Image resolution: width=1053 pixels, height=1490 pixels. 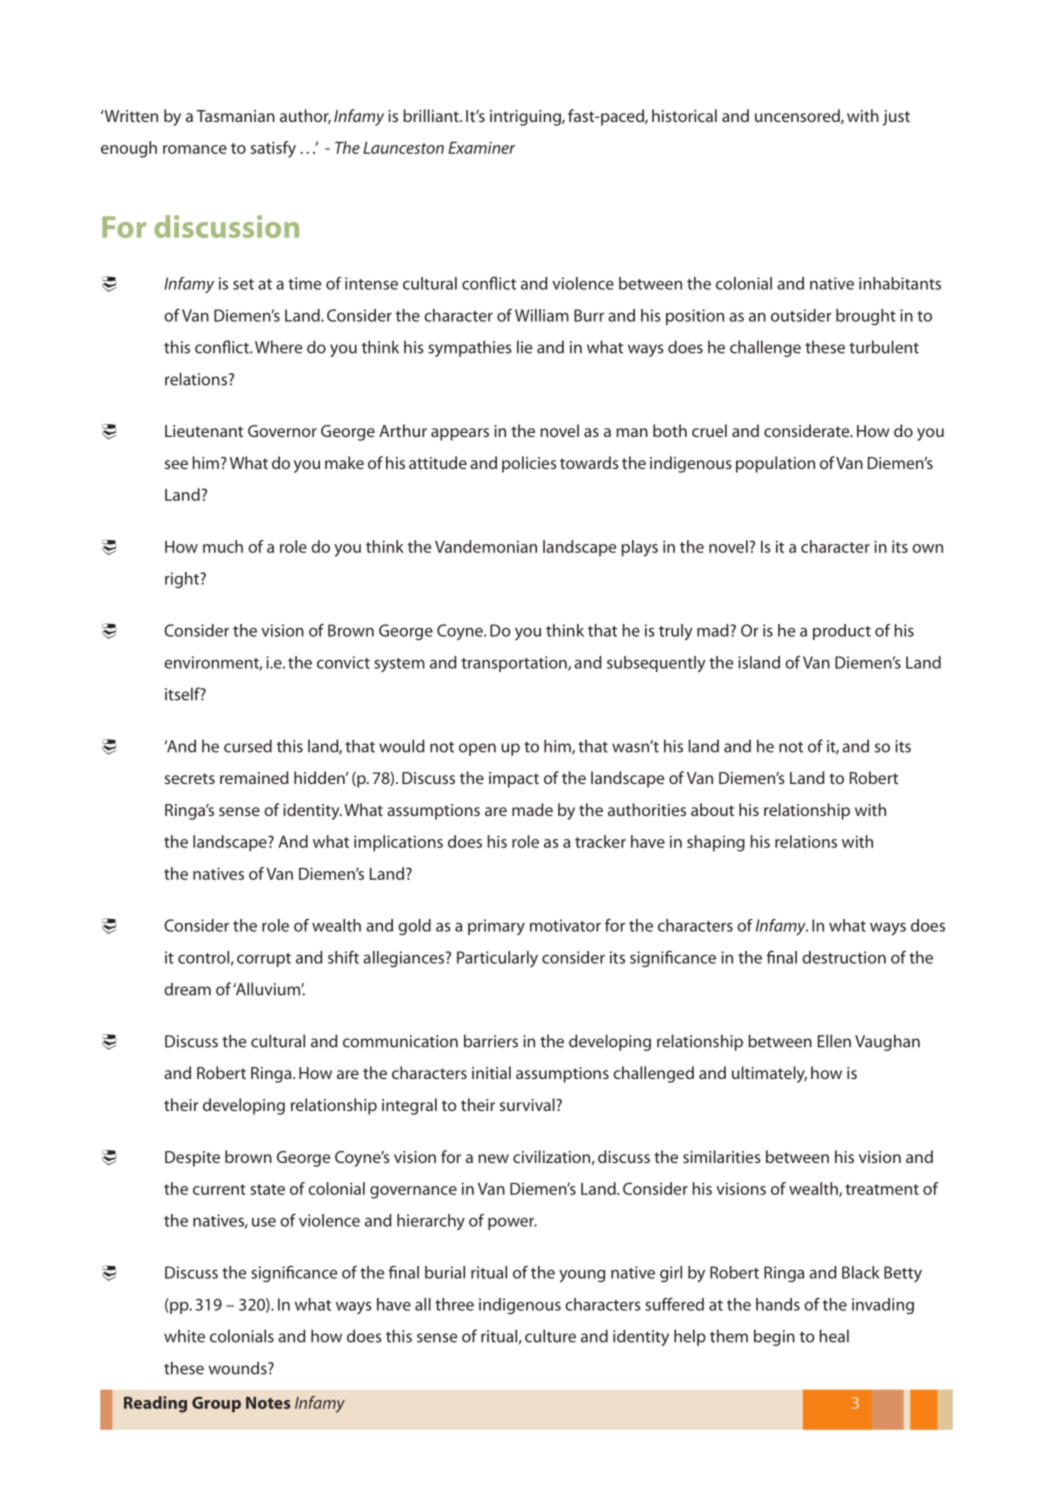 What do you see at coordinates (896, 118) in the image?
I see `just` at bounding box center [896, 118].
